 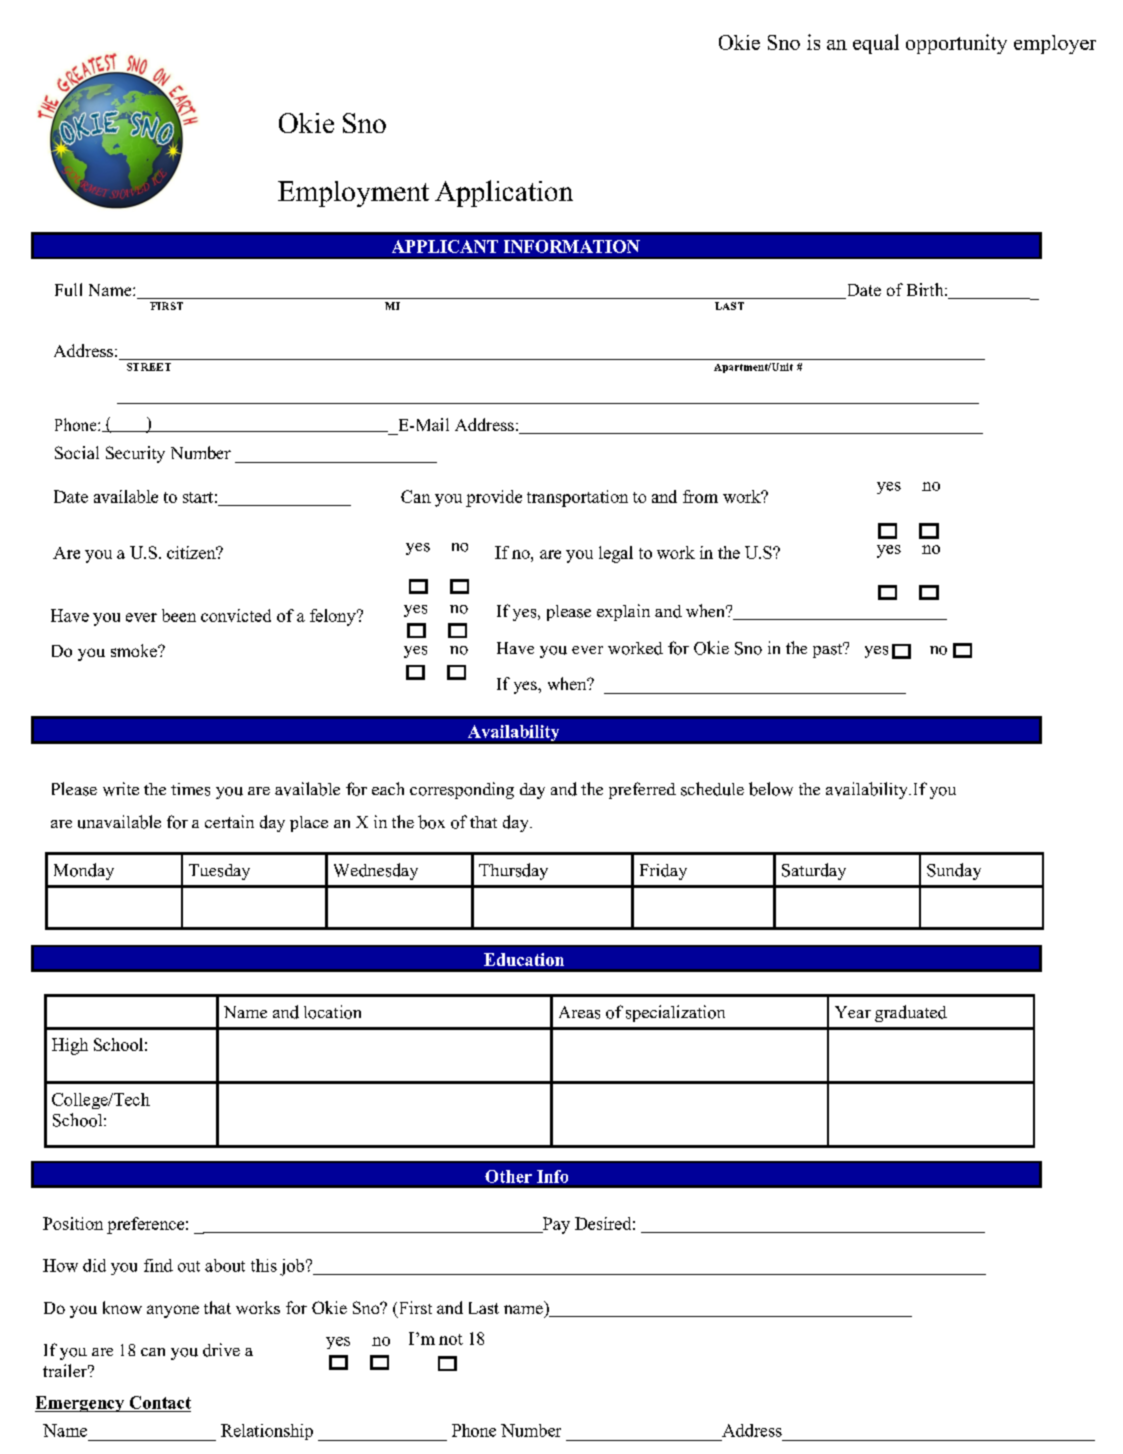 I want to click on past, so click(x=829, y=650).
